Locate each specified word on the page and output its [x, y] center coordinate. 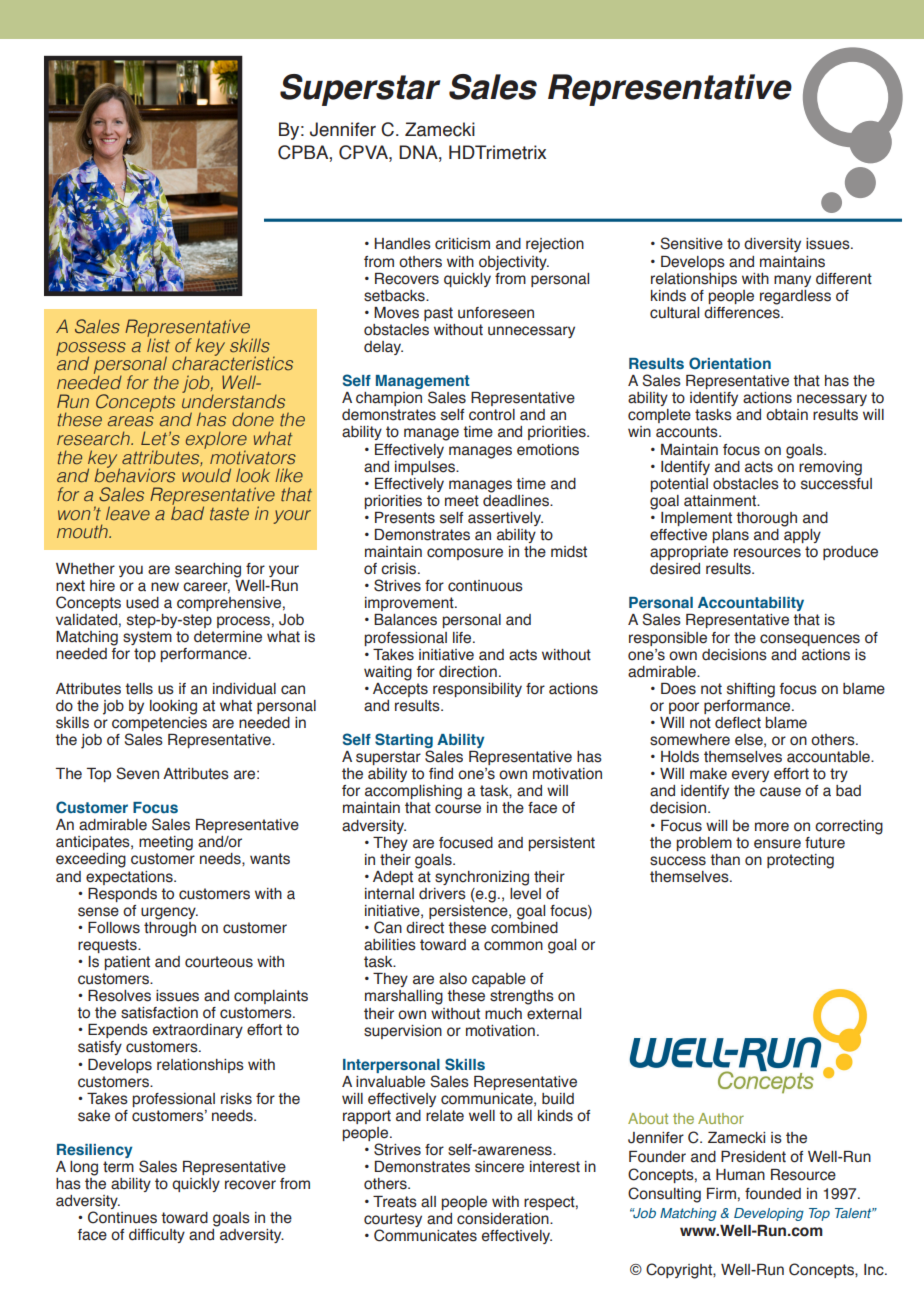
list [158, 344]
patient [127, 963]
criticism [462, 244]
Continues [122, 1217]
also [453, 979]
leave [128, 513]
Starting [404, 742]
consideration [504, 1219]
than [725, 860]
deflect [738, 723]
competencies [159, 722]
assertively [505, 519]
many [792, 281]
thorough [766, 519]
